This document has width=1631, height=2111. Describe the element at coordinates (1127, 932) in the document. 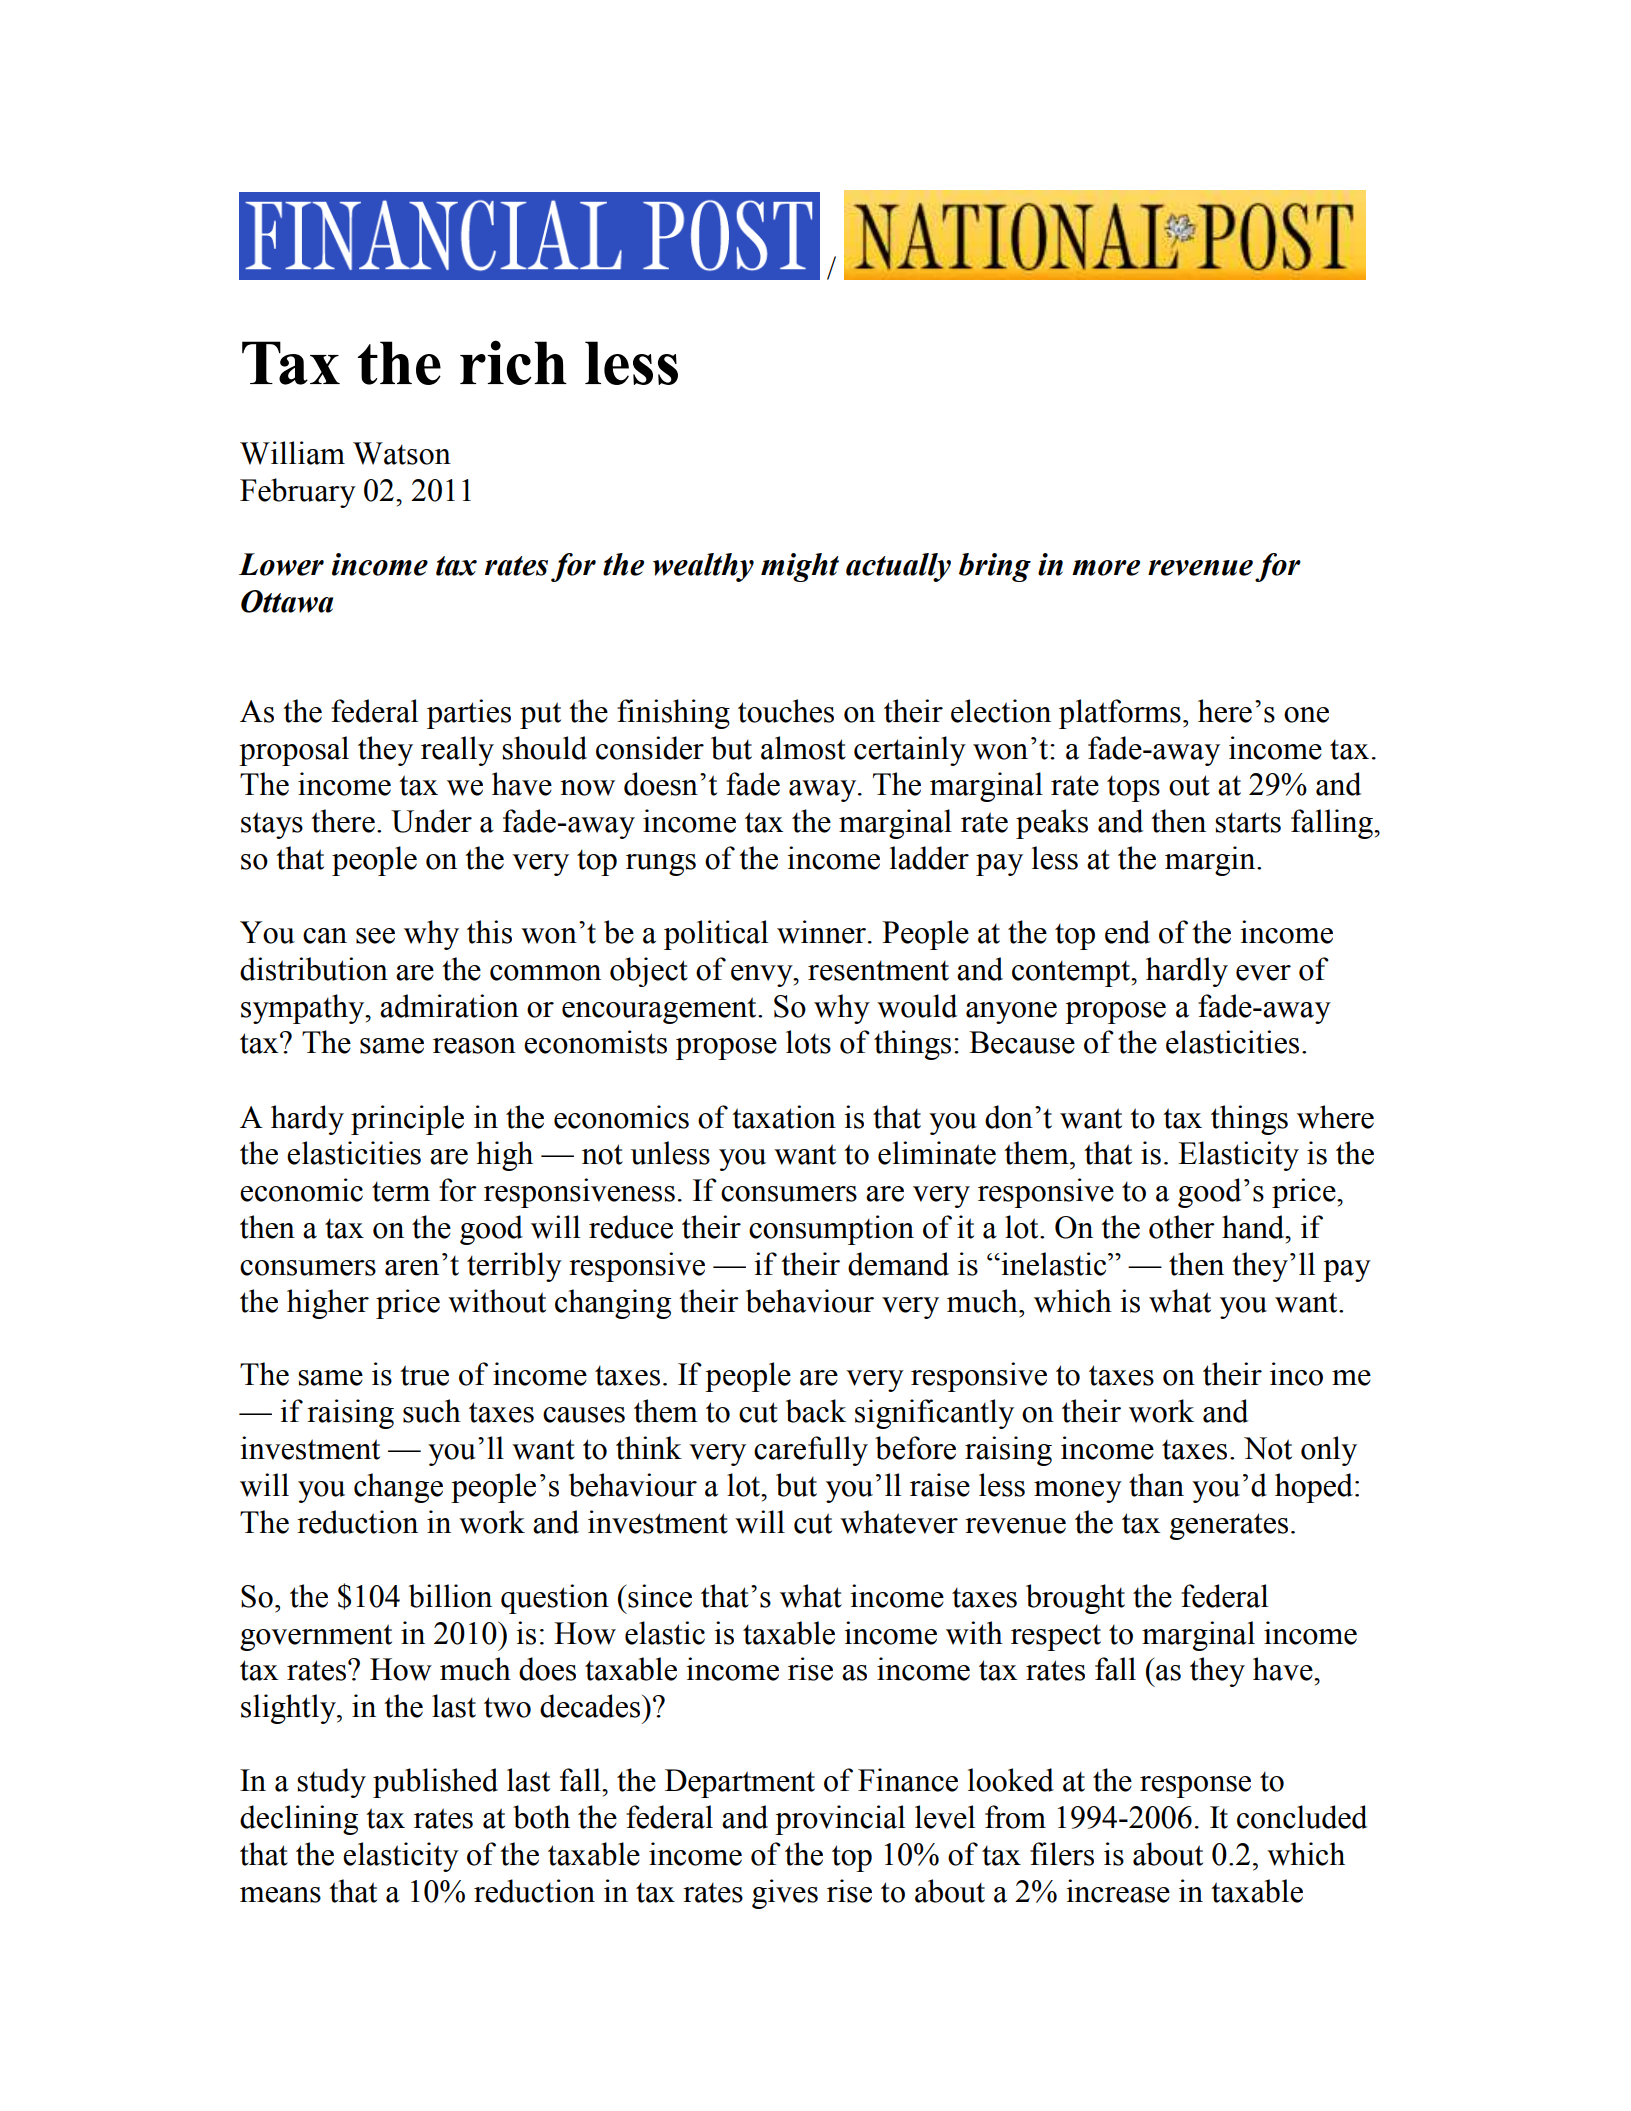

I see `end` at that location.
